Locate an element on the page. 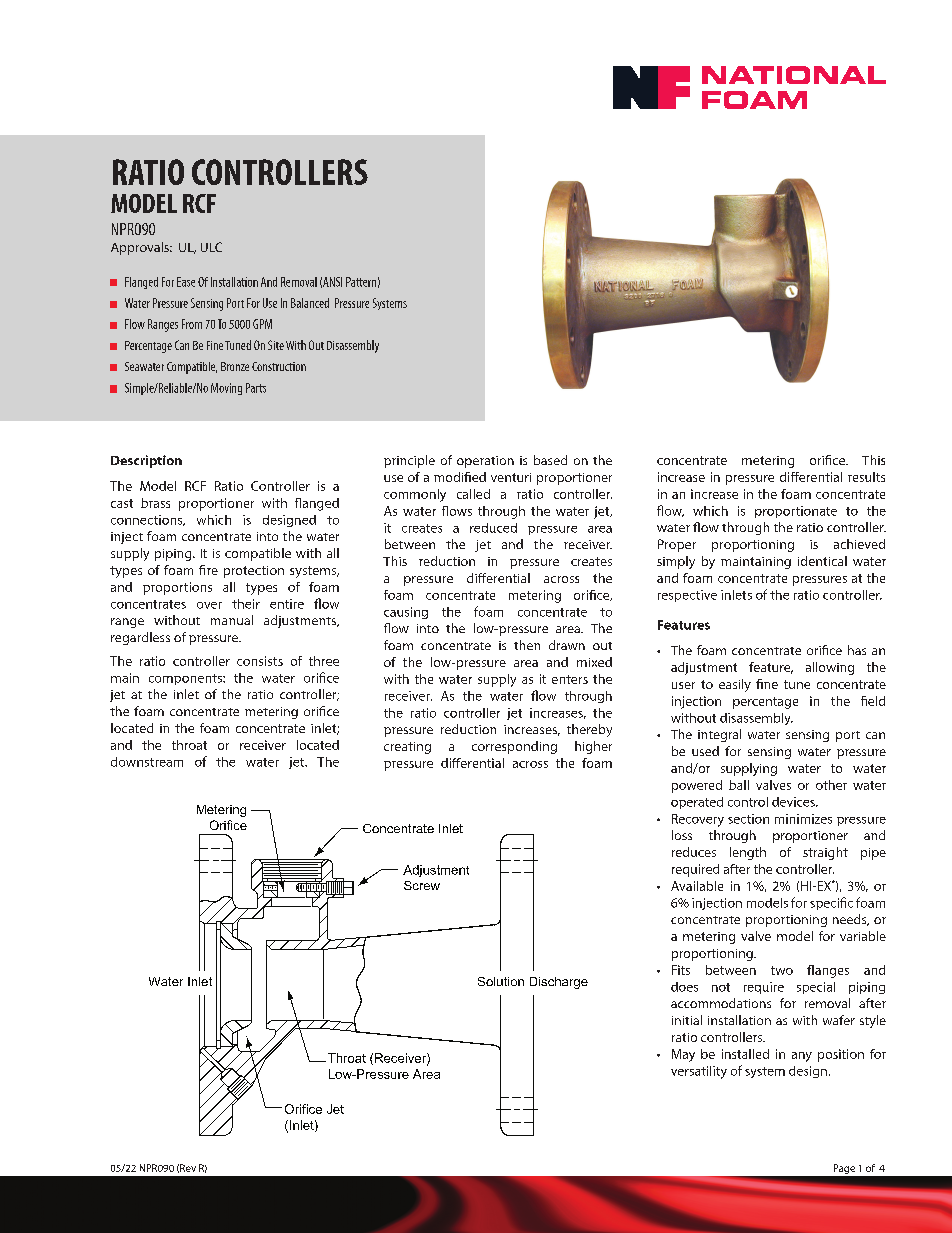 The width and height of the document is (952, 1233). From is located at coordinates (192, 324).
